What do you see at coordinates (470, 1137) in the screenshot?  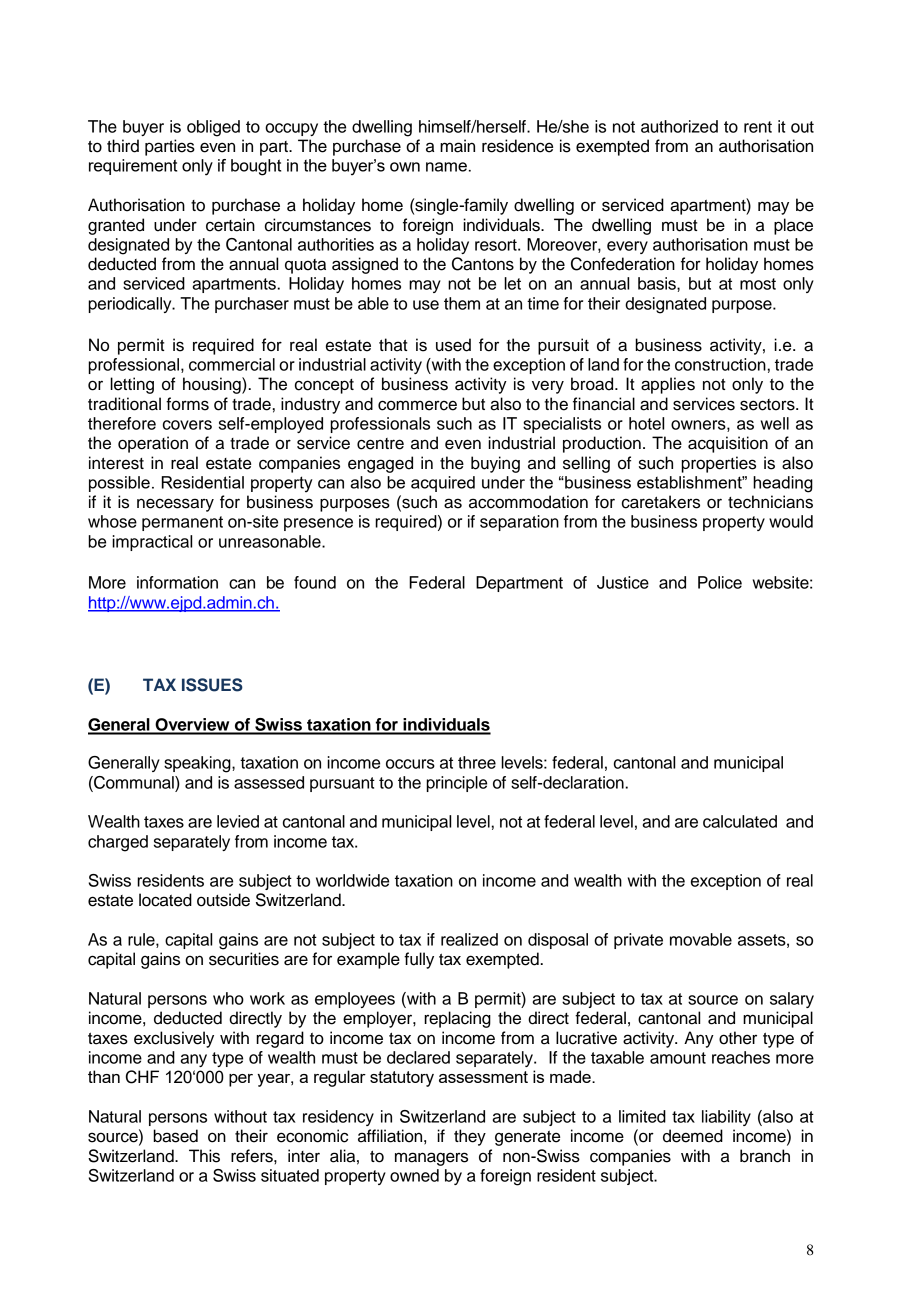 I see `they` at bounding box center [470, 1137].
